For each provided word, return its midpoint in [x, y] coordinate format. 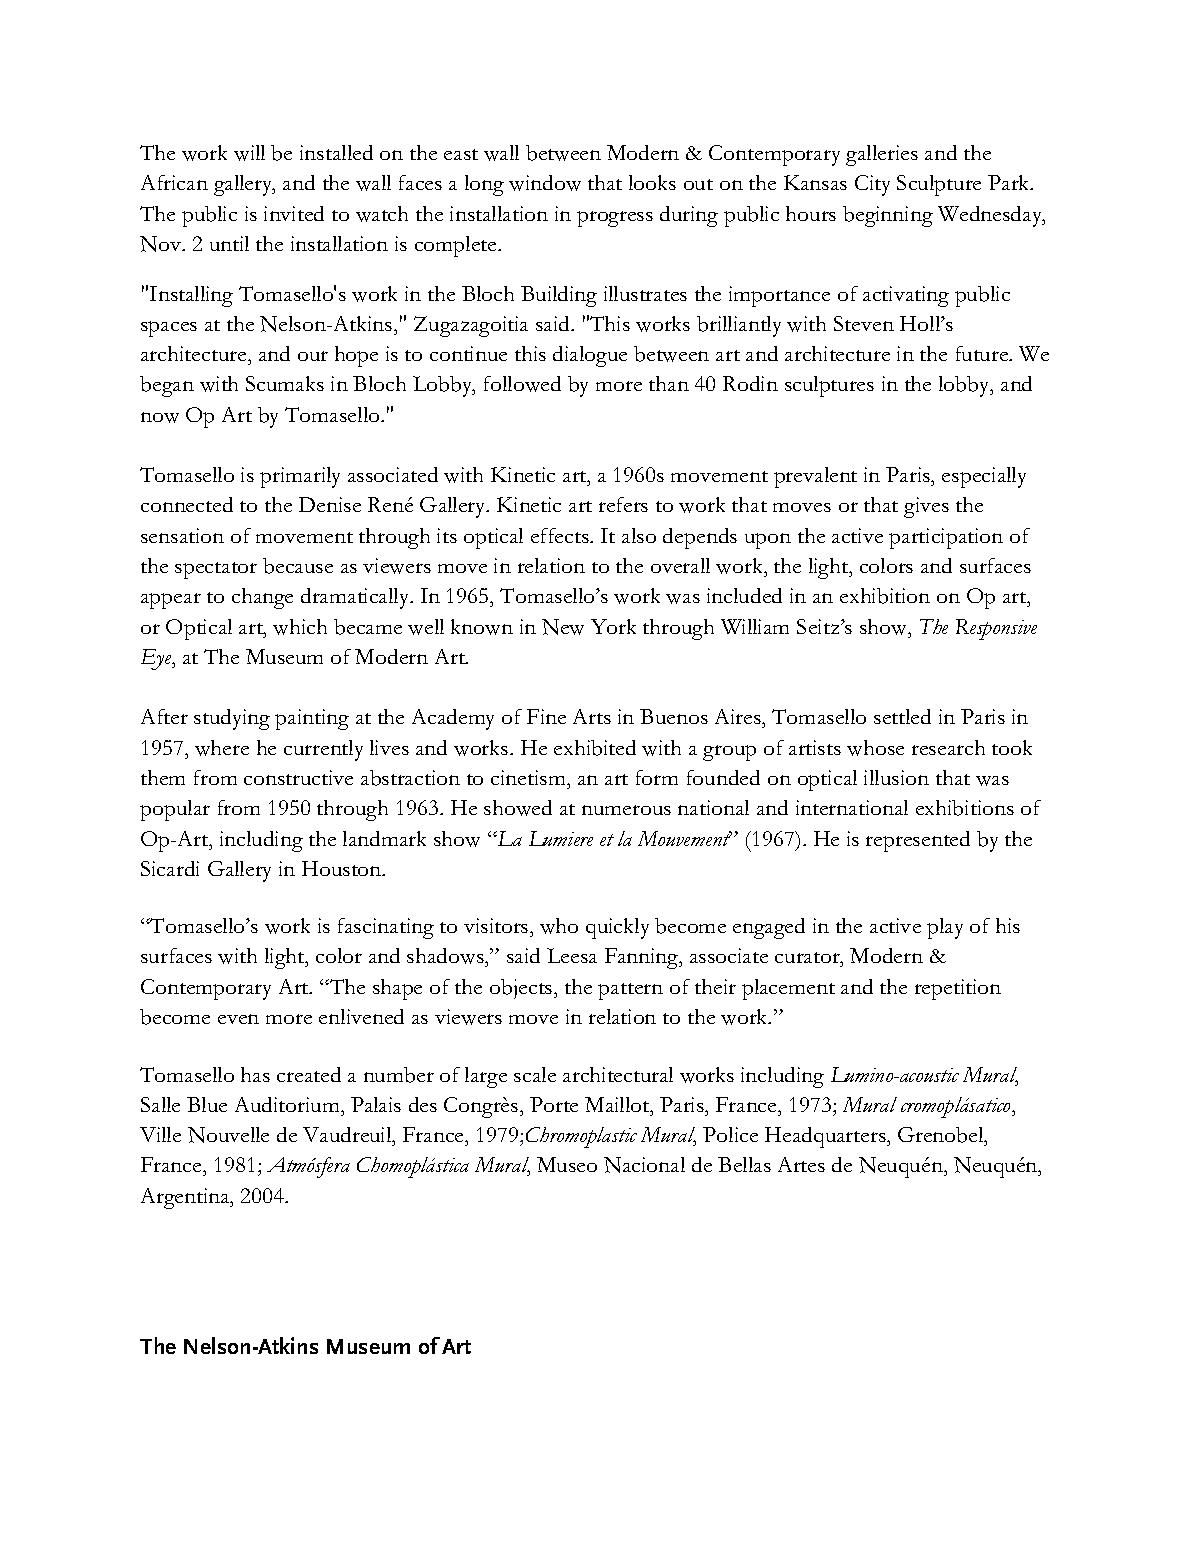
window [545, 183]
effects [561, 535]
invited [294, 213]
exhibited [595, 748]
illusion [896, 777]
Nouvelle [228, 1135]
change [262, 598]
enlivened [361, 1016]
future [983, 353]
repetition [958, 989]
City [872, 185]
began [167, 386]
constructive [298, 777]
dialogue [590, 356]
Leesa [572, 955]
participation [946, 538]
